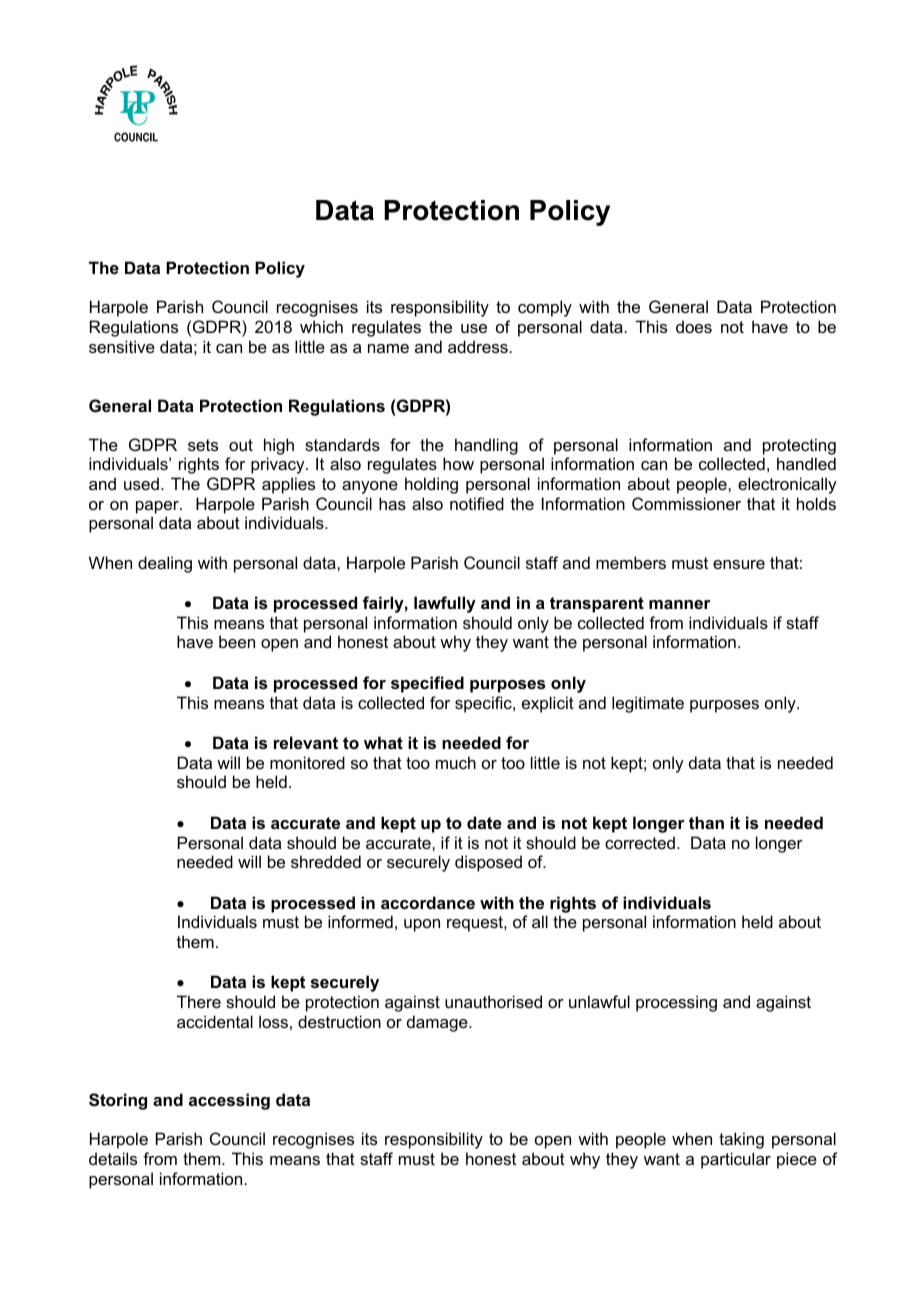 Image resolution: width=924 pixels, height=1308 pixels. What do you see at coordinates (199, 1001) in the screenshot?
I see `There` at bounding box center [199, 1001].
